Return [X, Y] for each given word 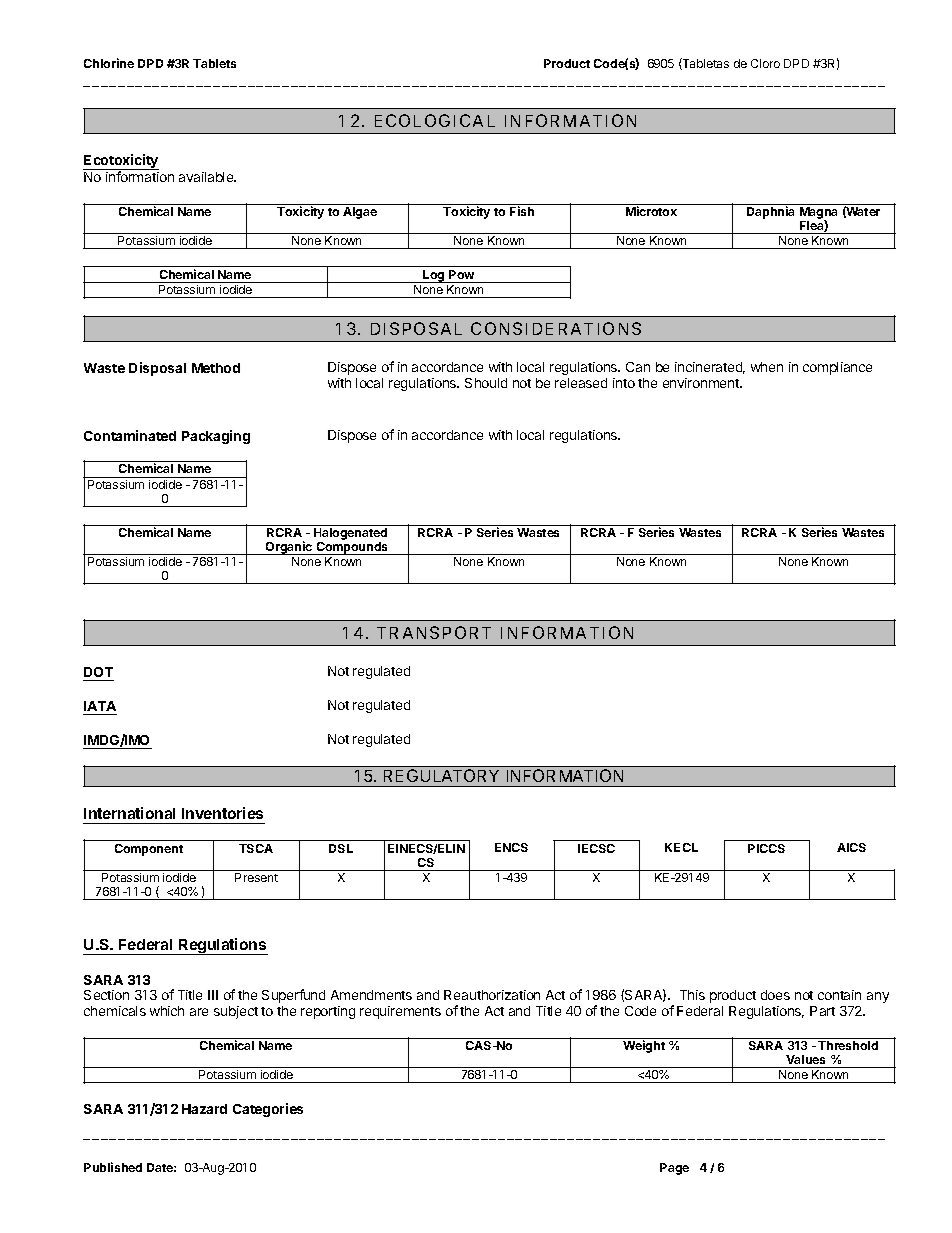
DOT [98, 672]
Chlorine [109, 63]
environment [702, 383]
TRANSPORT [434, 632]
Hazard [204, 1109]
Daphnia [770, 212]
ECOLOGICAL [435, 120]
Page [674, 1169]
